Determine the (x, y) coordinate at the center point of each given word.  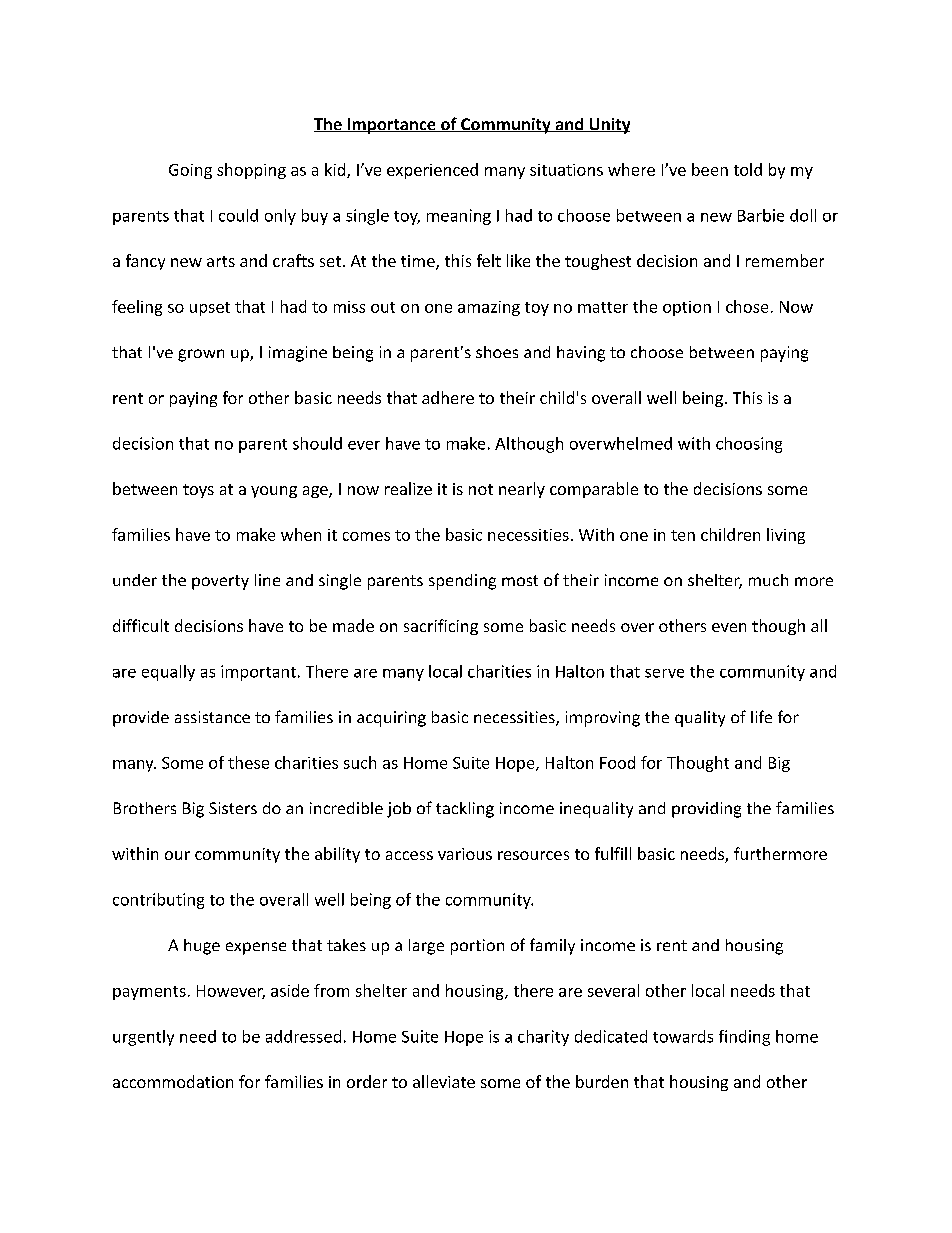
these (248, 762)
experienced (432, 171)
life (761, 716)
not (481, 489)
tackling (465, 810)
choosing (749, 445)
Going (190, 171)
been (710, 169)
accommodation (173, 1081)
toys (198, 491)
